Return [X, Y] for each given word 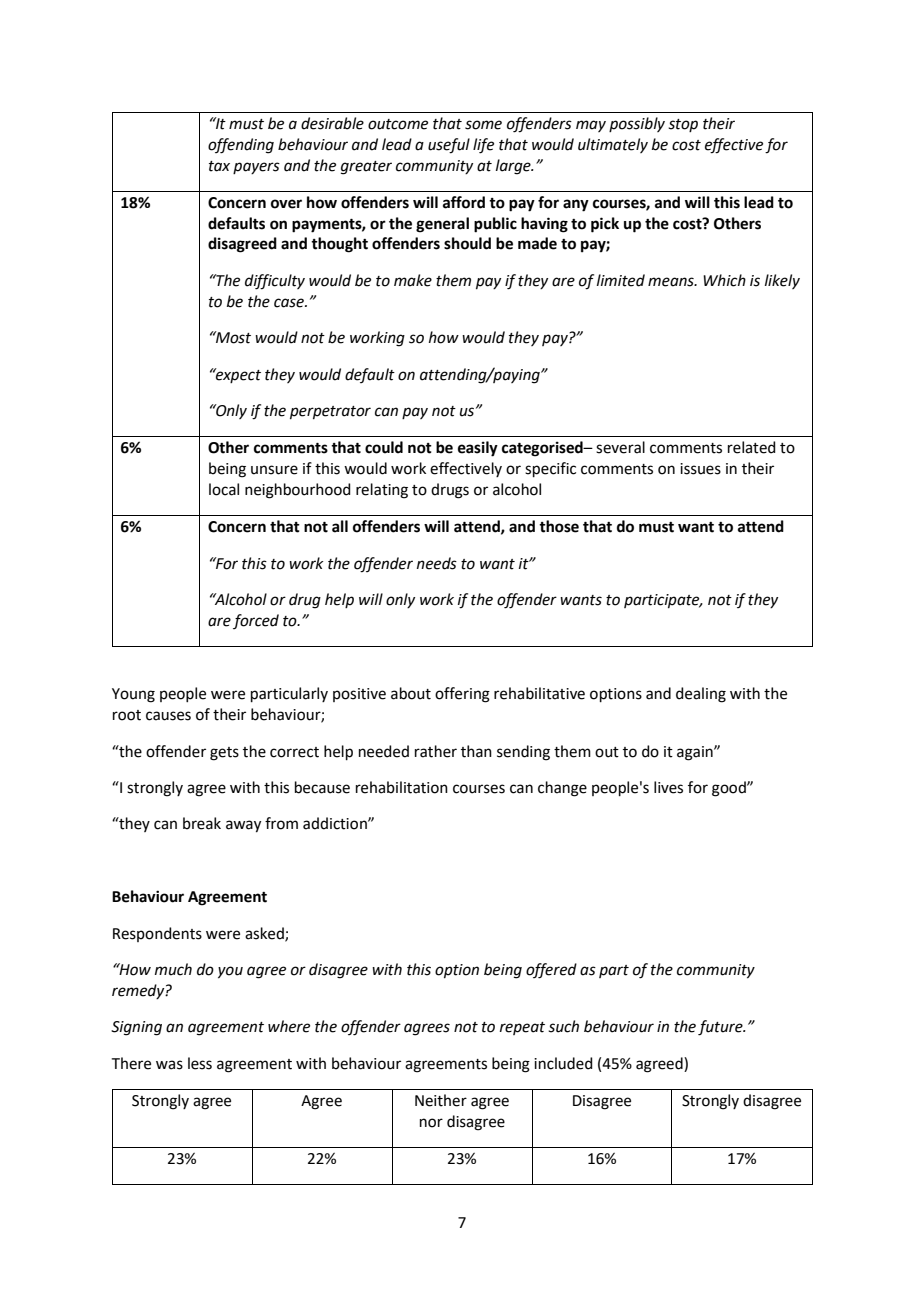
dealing [701, 695]
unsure [274, 470]
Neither [441, 1100]
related [752, 447]
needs [437, 563]
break [202, 823]
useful [449, 146]
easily [478, 449]
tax [219, 166]
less [200, 1063]
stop [683, 125]
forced [256, 621]
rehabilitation [402, 787]
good [730, 789]
